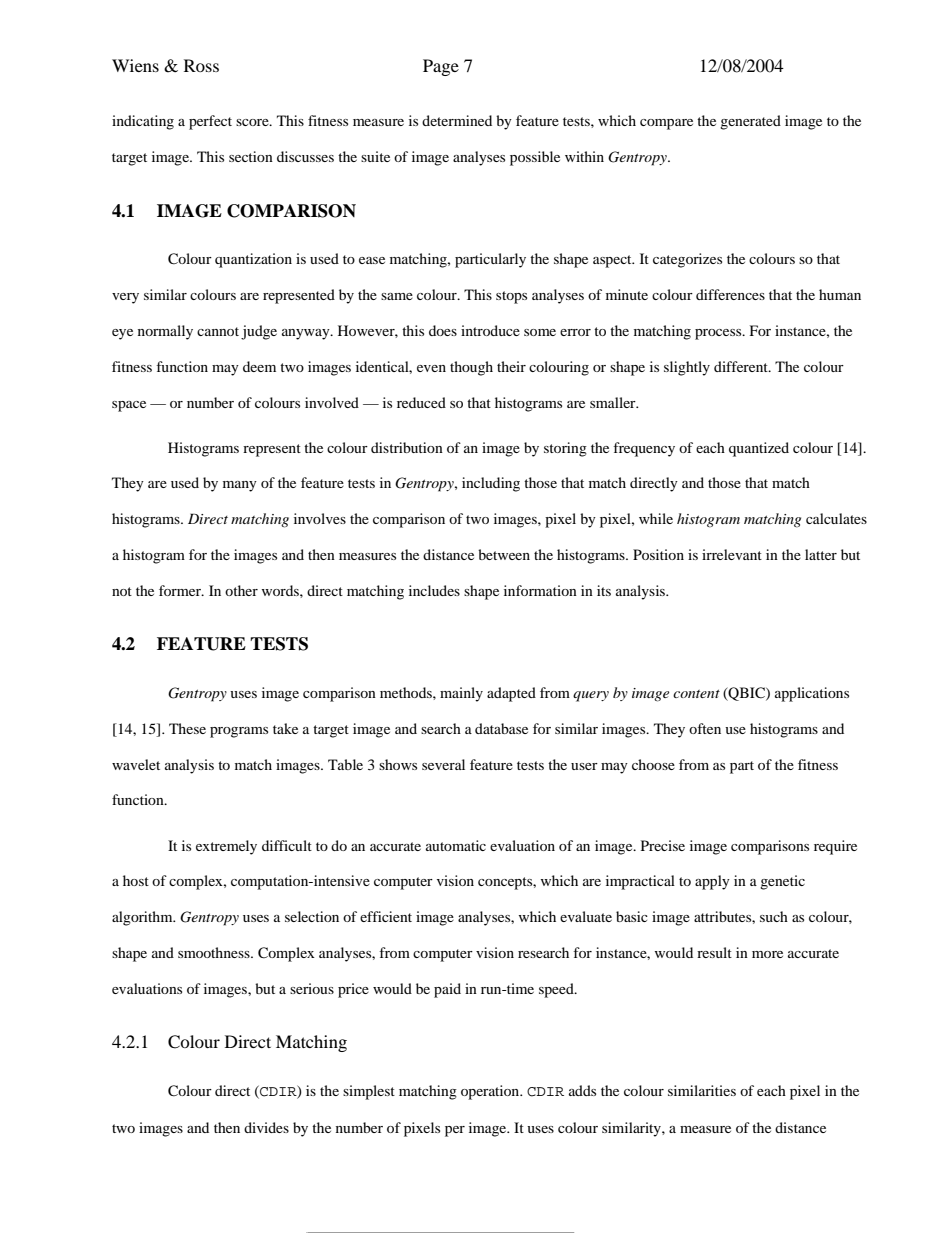 The width and height of the page is (952, 1233). Describe the element at coordinates (491, 1092) in the page. I see `operation` at that location.
